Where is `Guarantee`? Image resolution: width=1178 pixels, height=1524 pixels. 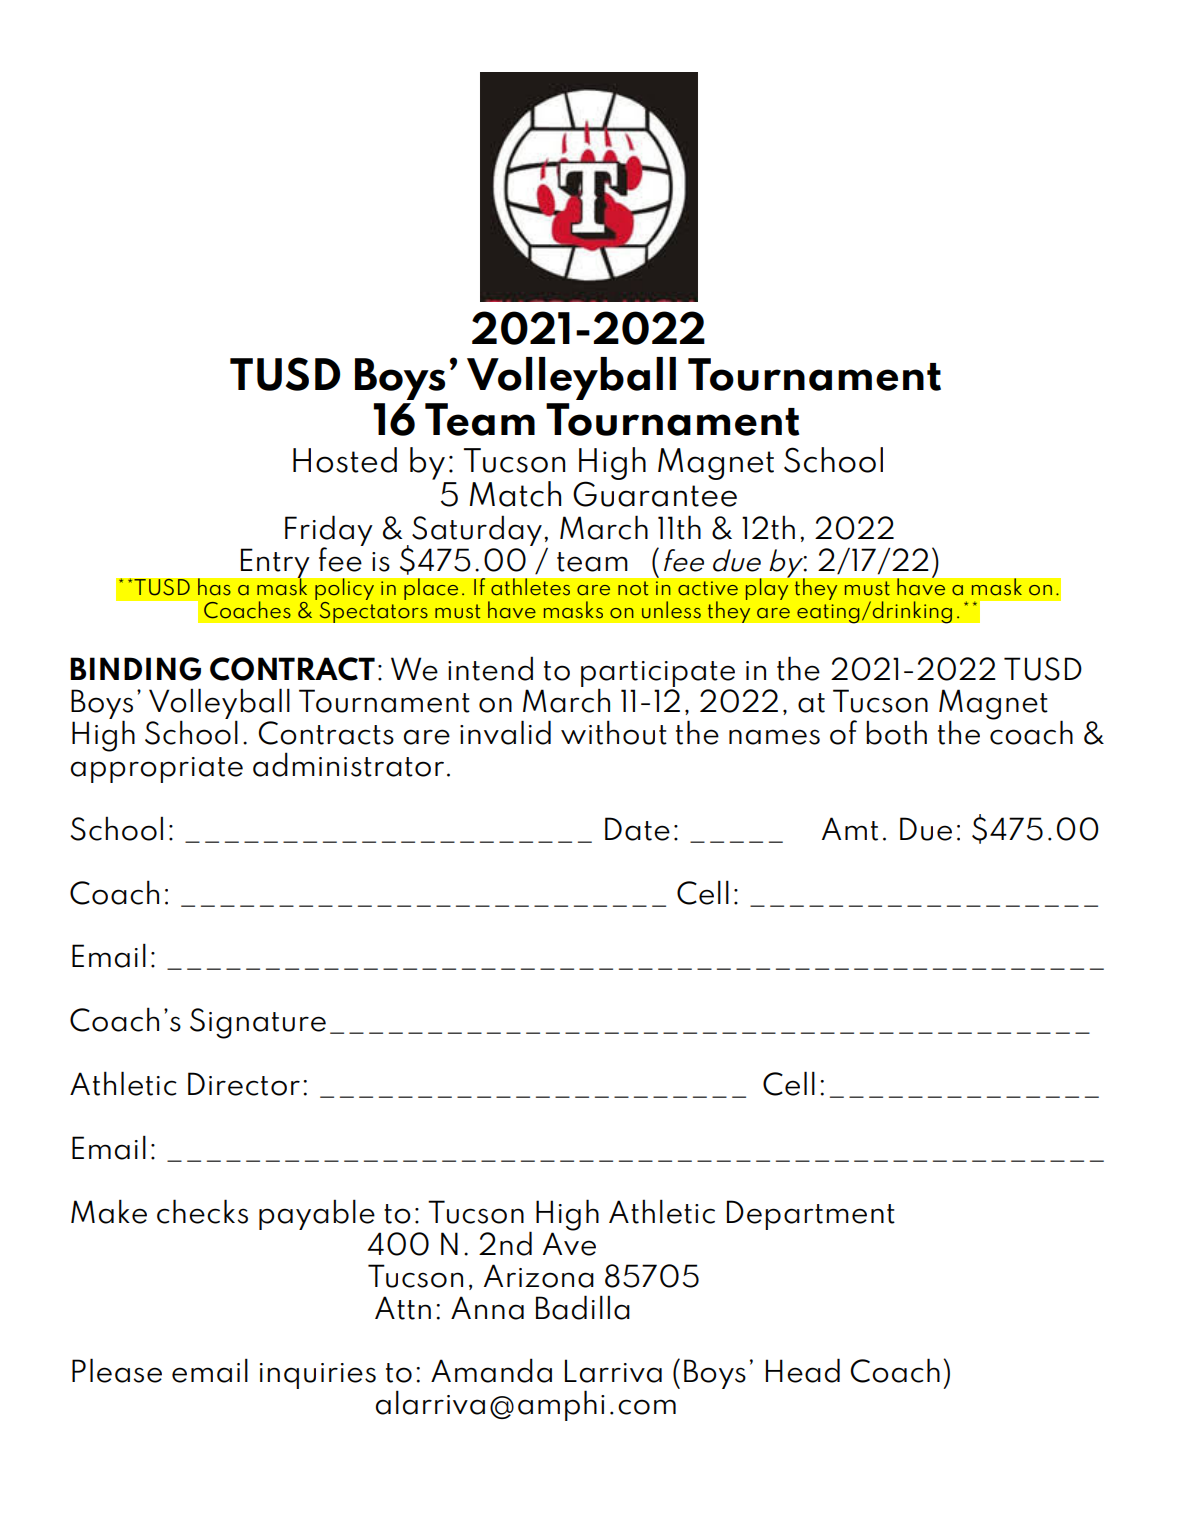 Guarantee is located at coordinates (655, 493).
